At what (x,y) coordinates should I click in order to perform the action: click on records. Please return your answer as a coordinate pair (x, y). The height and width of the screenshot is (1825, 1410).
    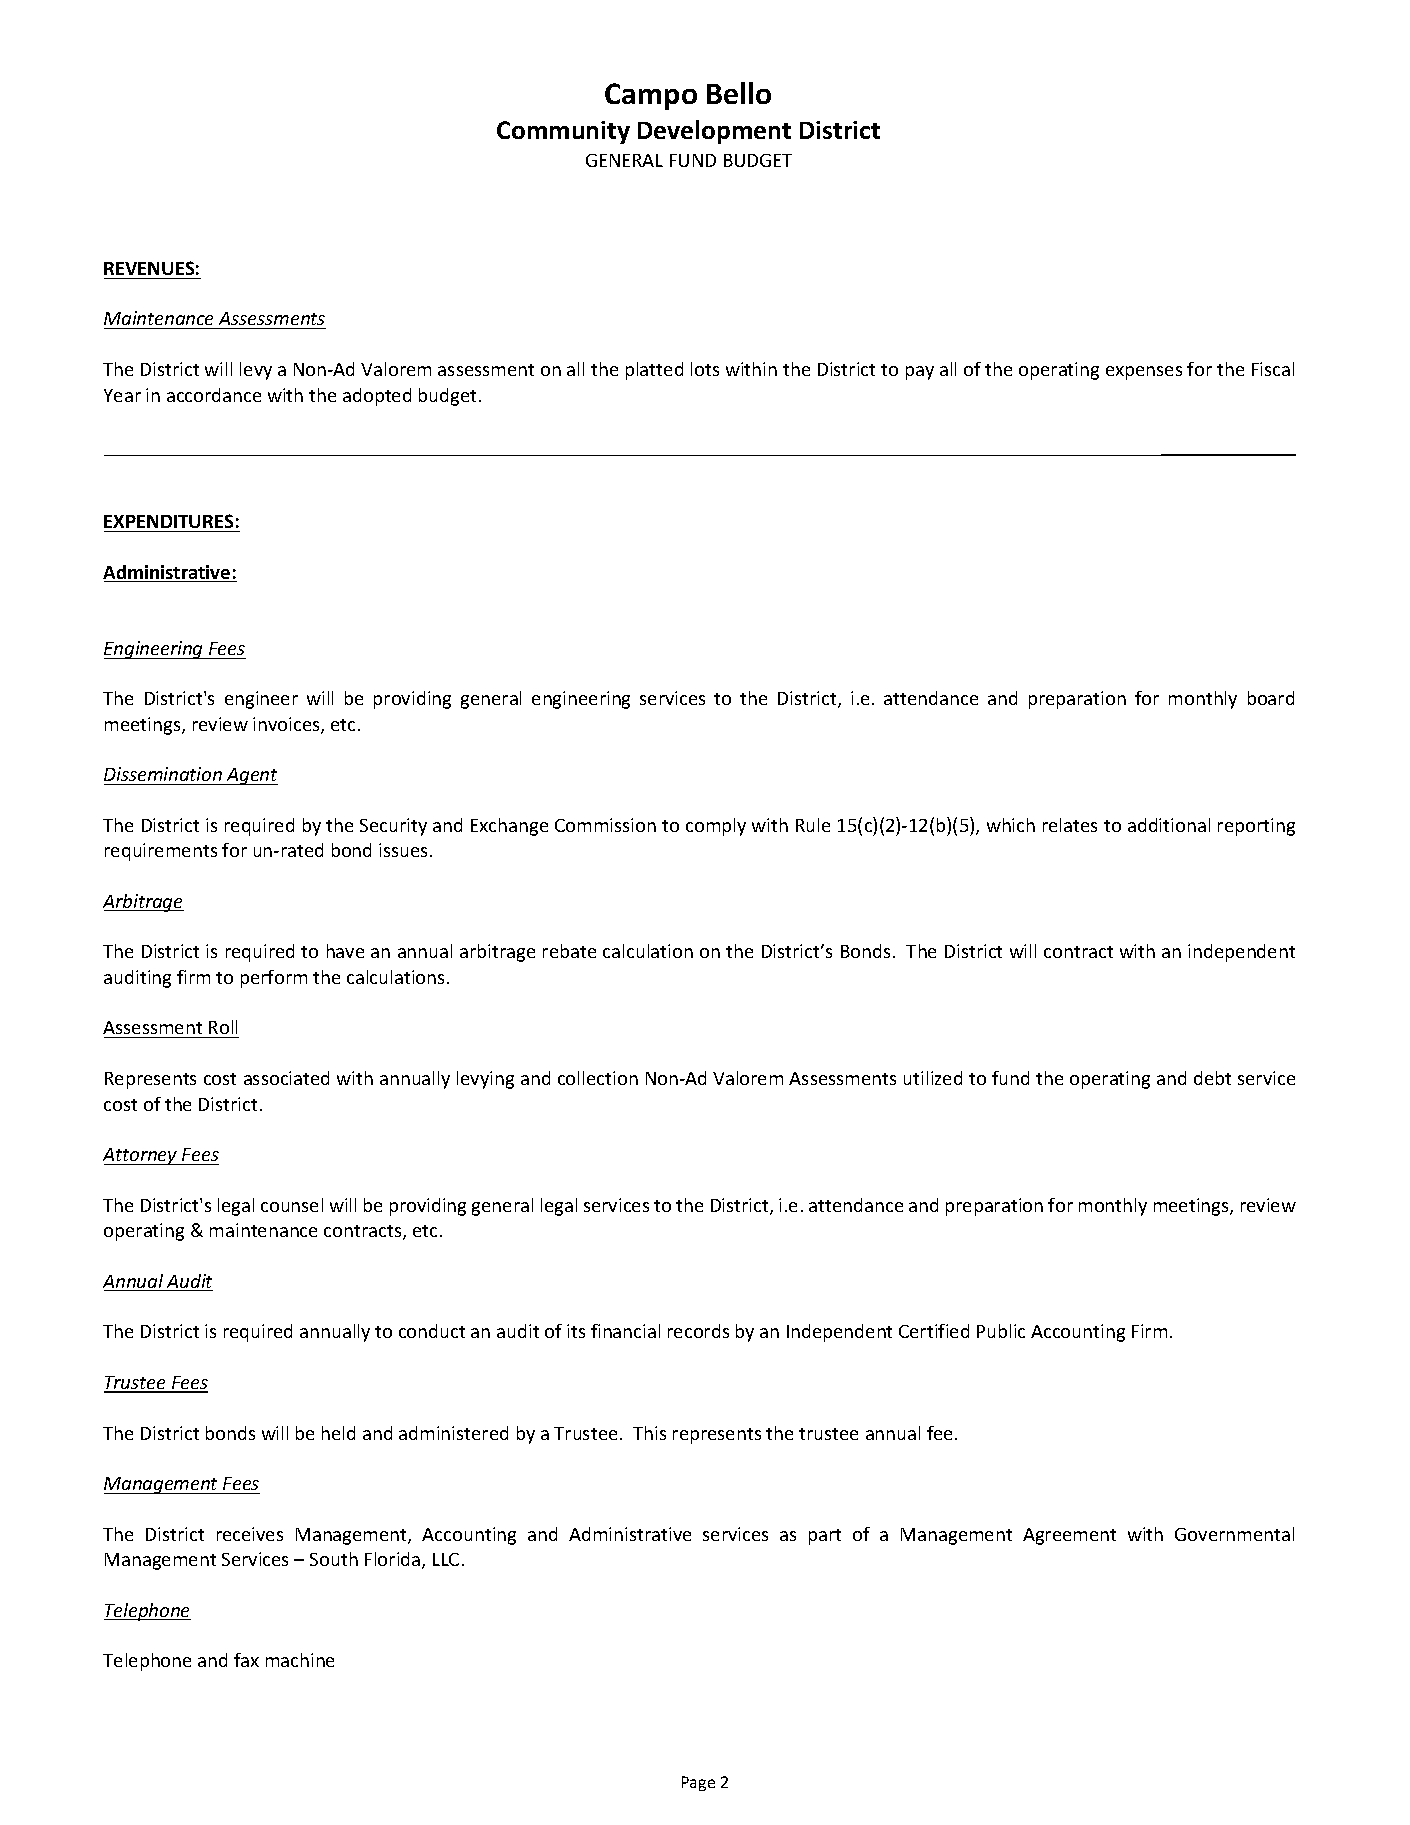
    Looking at the image, I should click on (698, 1331).
